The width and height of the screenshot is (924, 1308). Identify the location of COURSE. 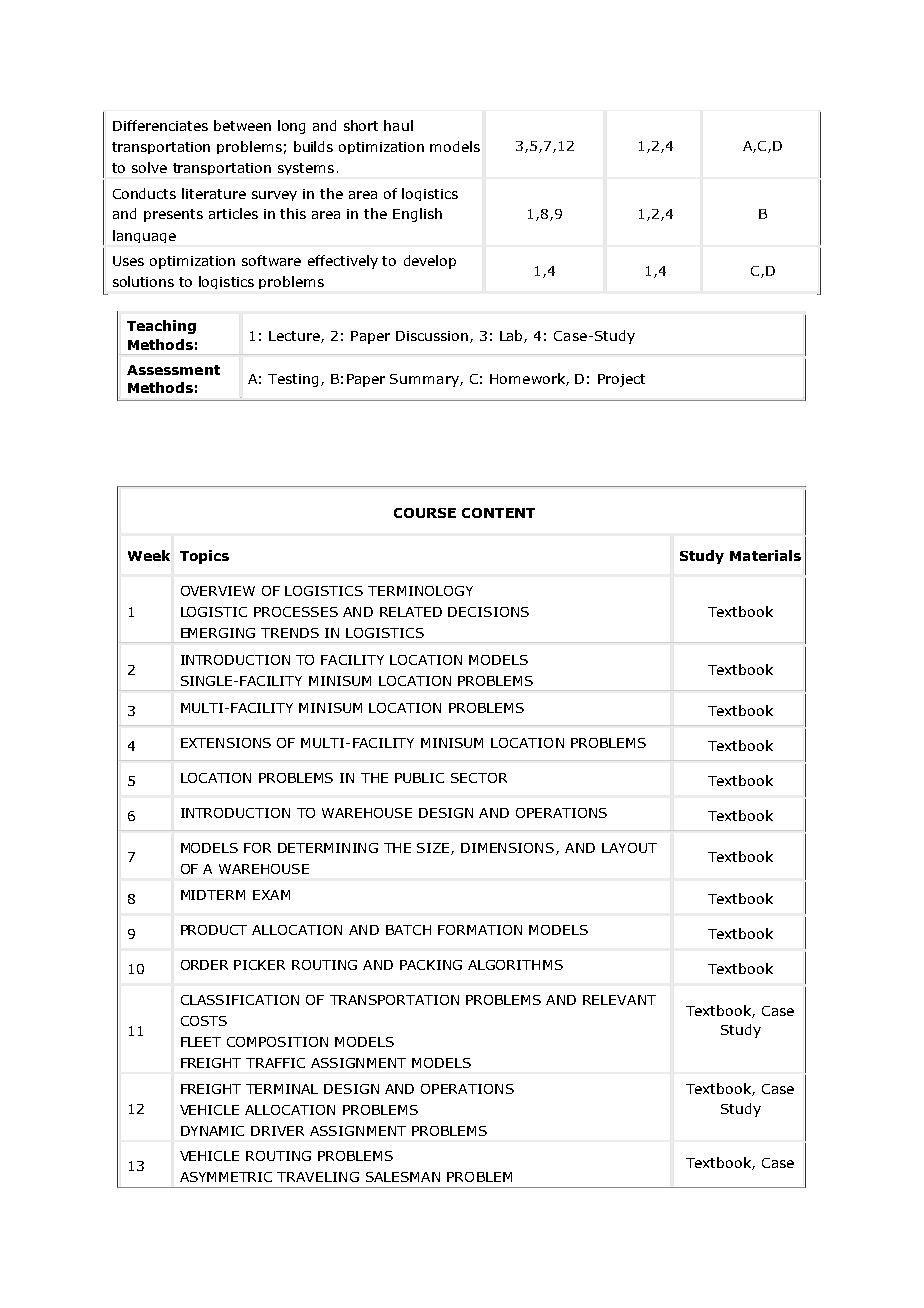
(425, 513).
